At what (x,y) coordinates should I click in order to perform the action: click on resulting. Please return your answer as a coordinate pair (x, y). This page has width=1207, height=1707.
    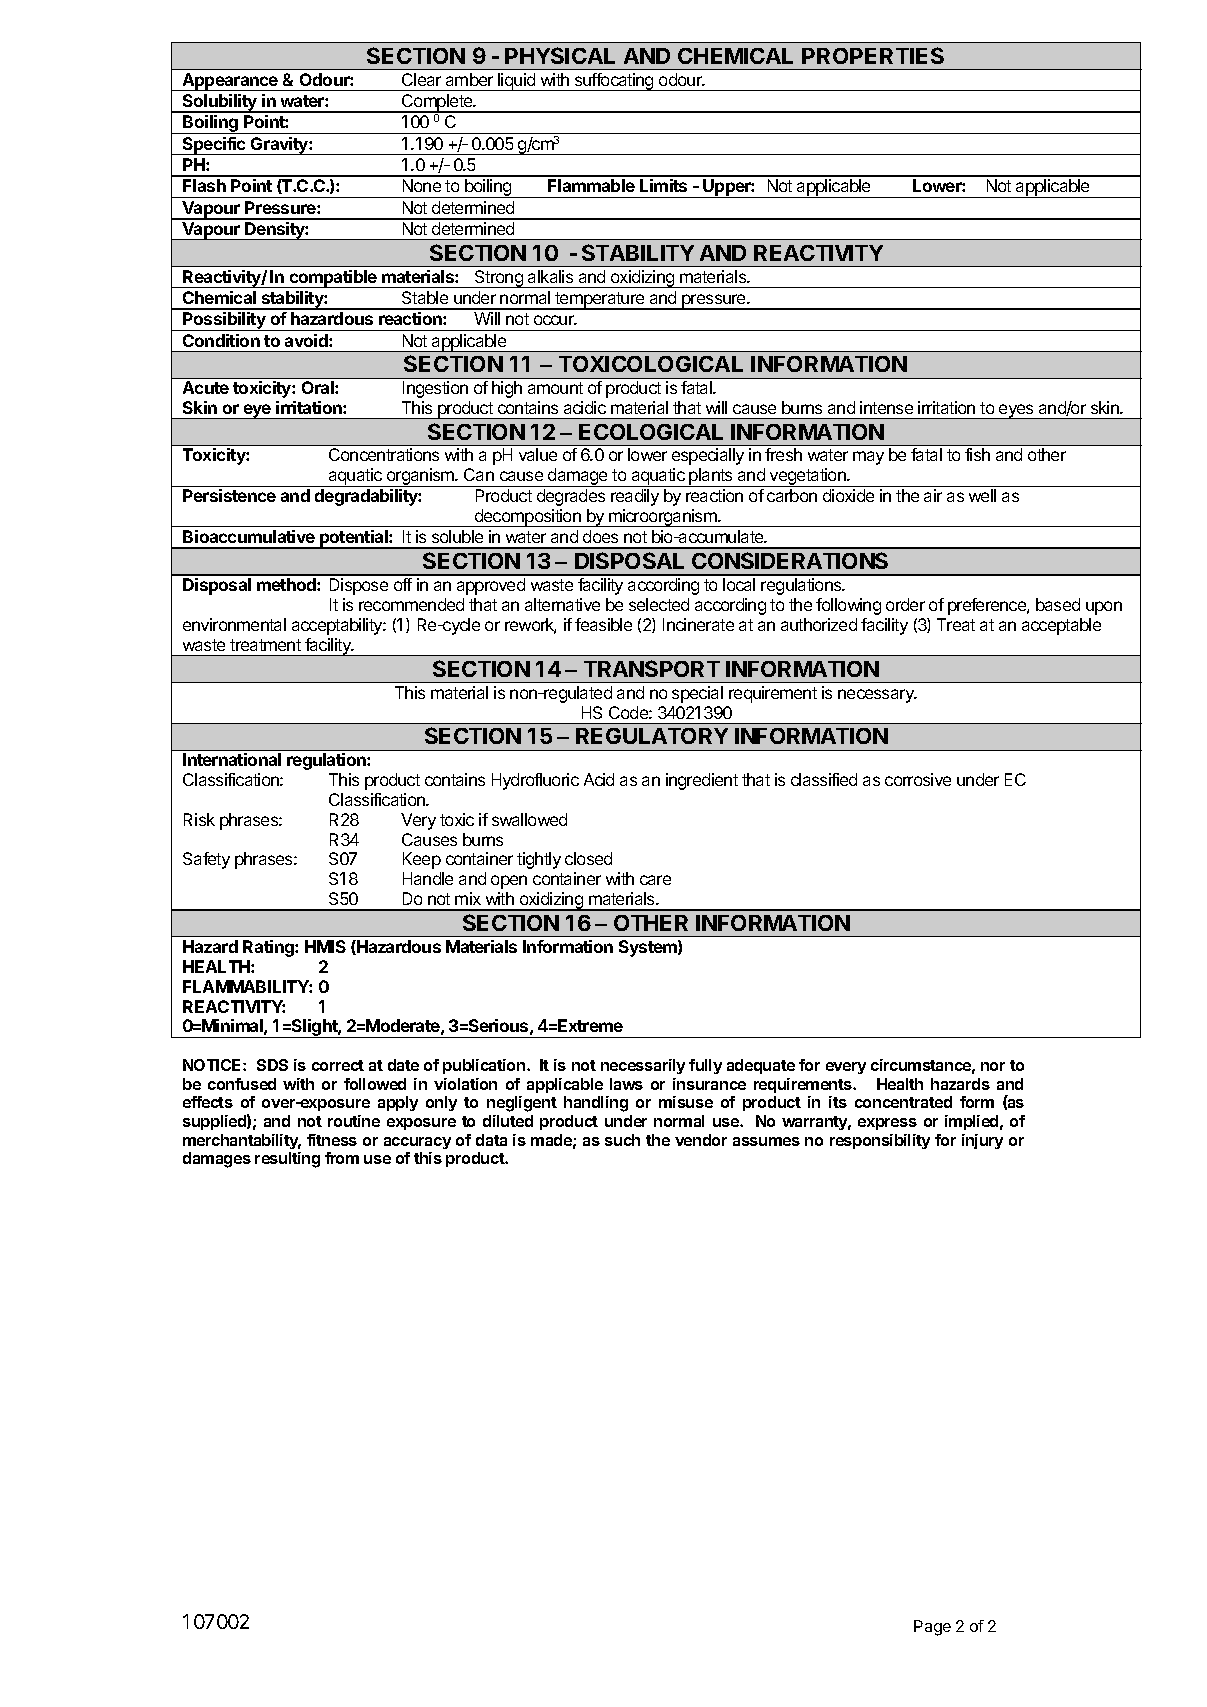
    Looking at the image, I should click on (287, 1160).
